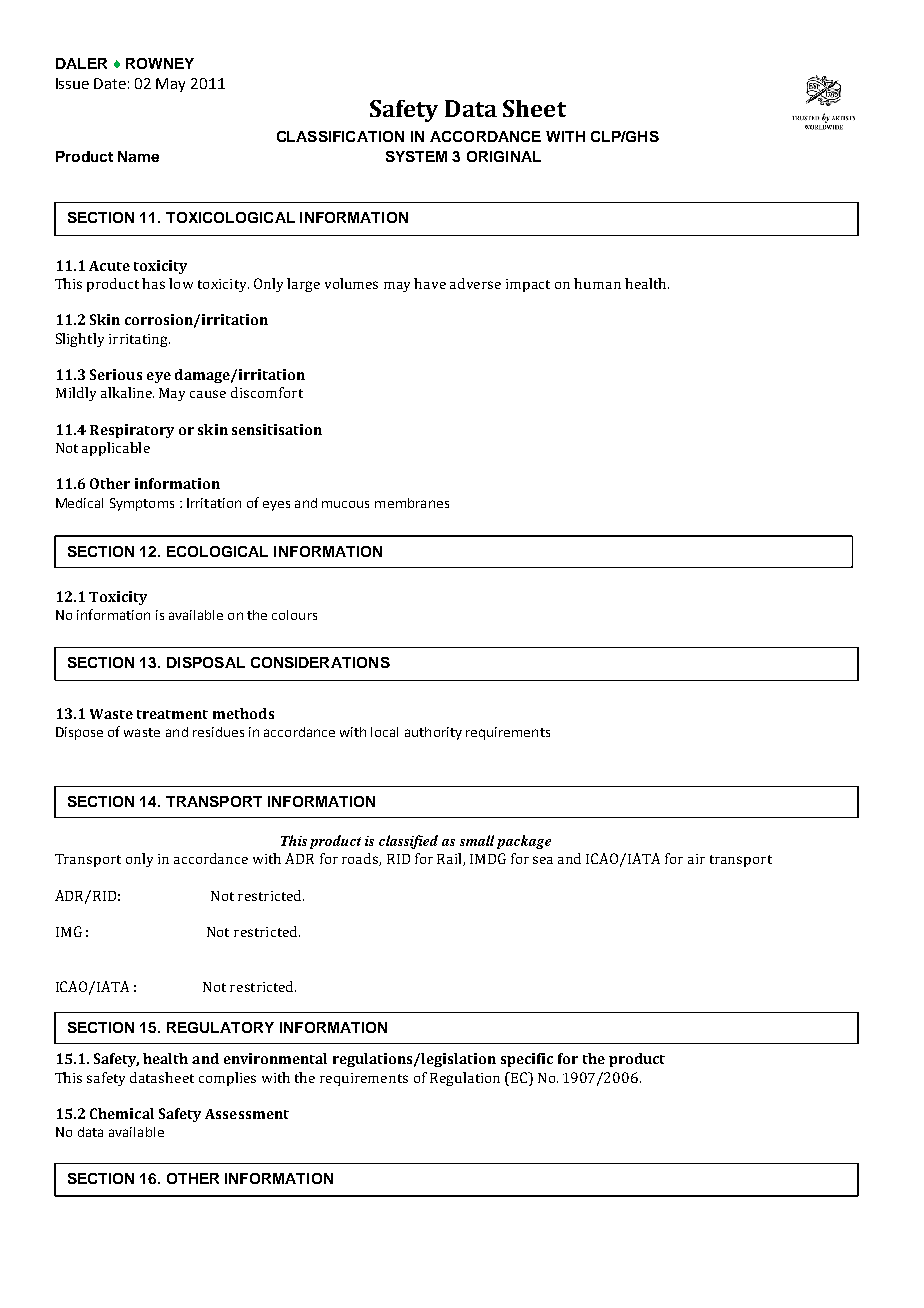 The width and height of the page is (924, 1308). What do you see at coordinates (340, 136) in the page?
I see `CLASSIFICATION` at bounding box center [340, 136].
